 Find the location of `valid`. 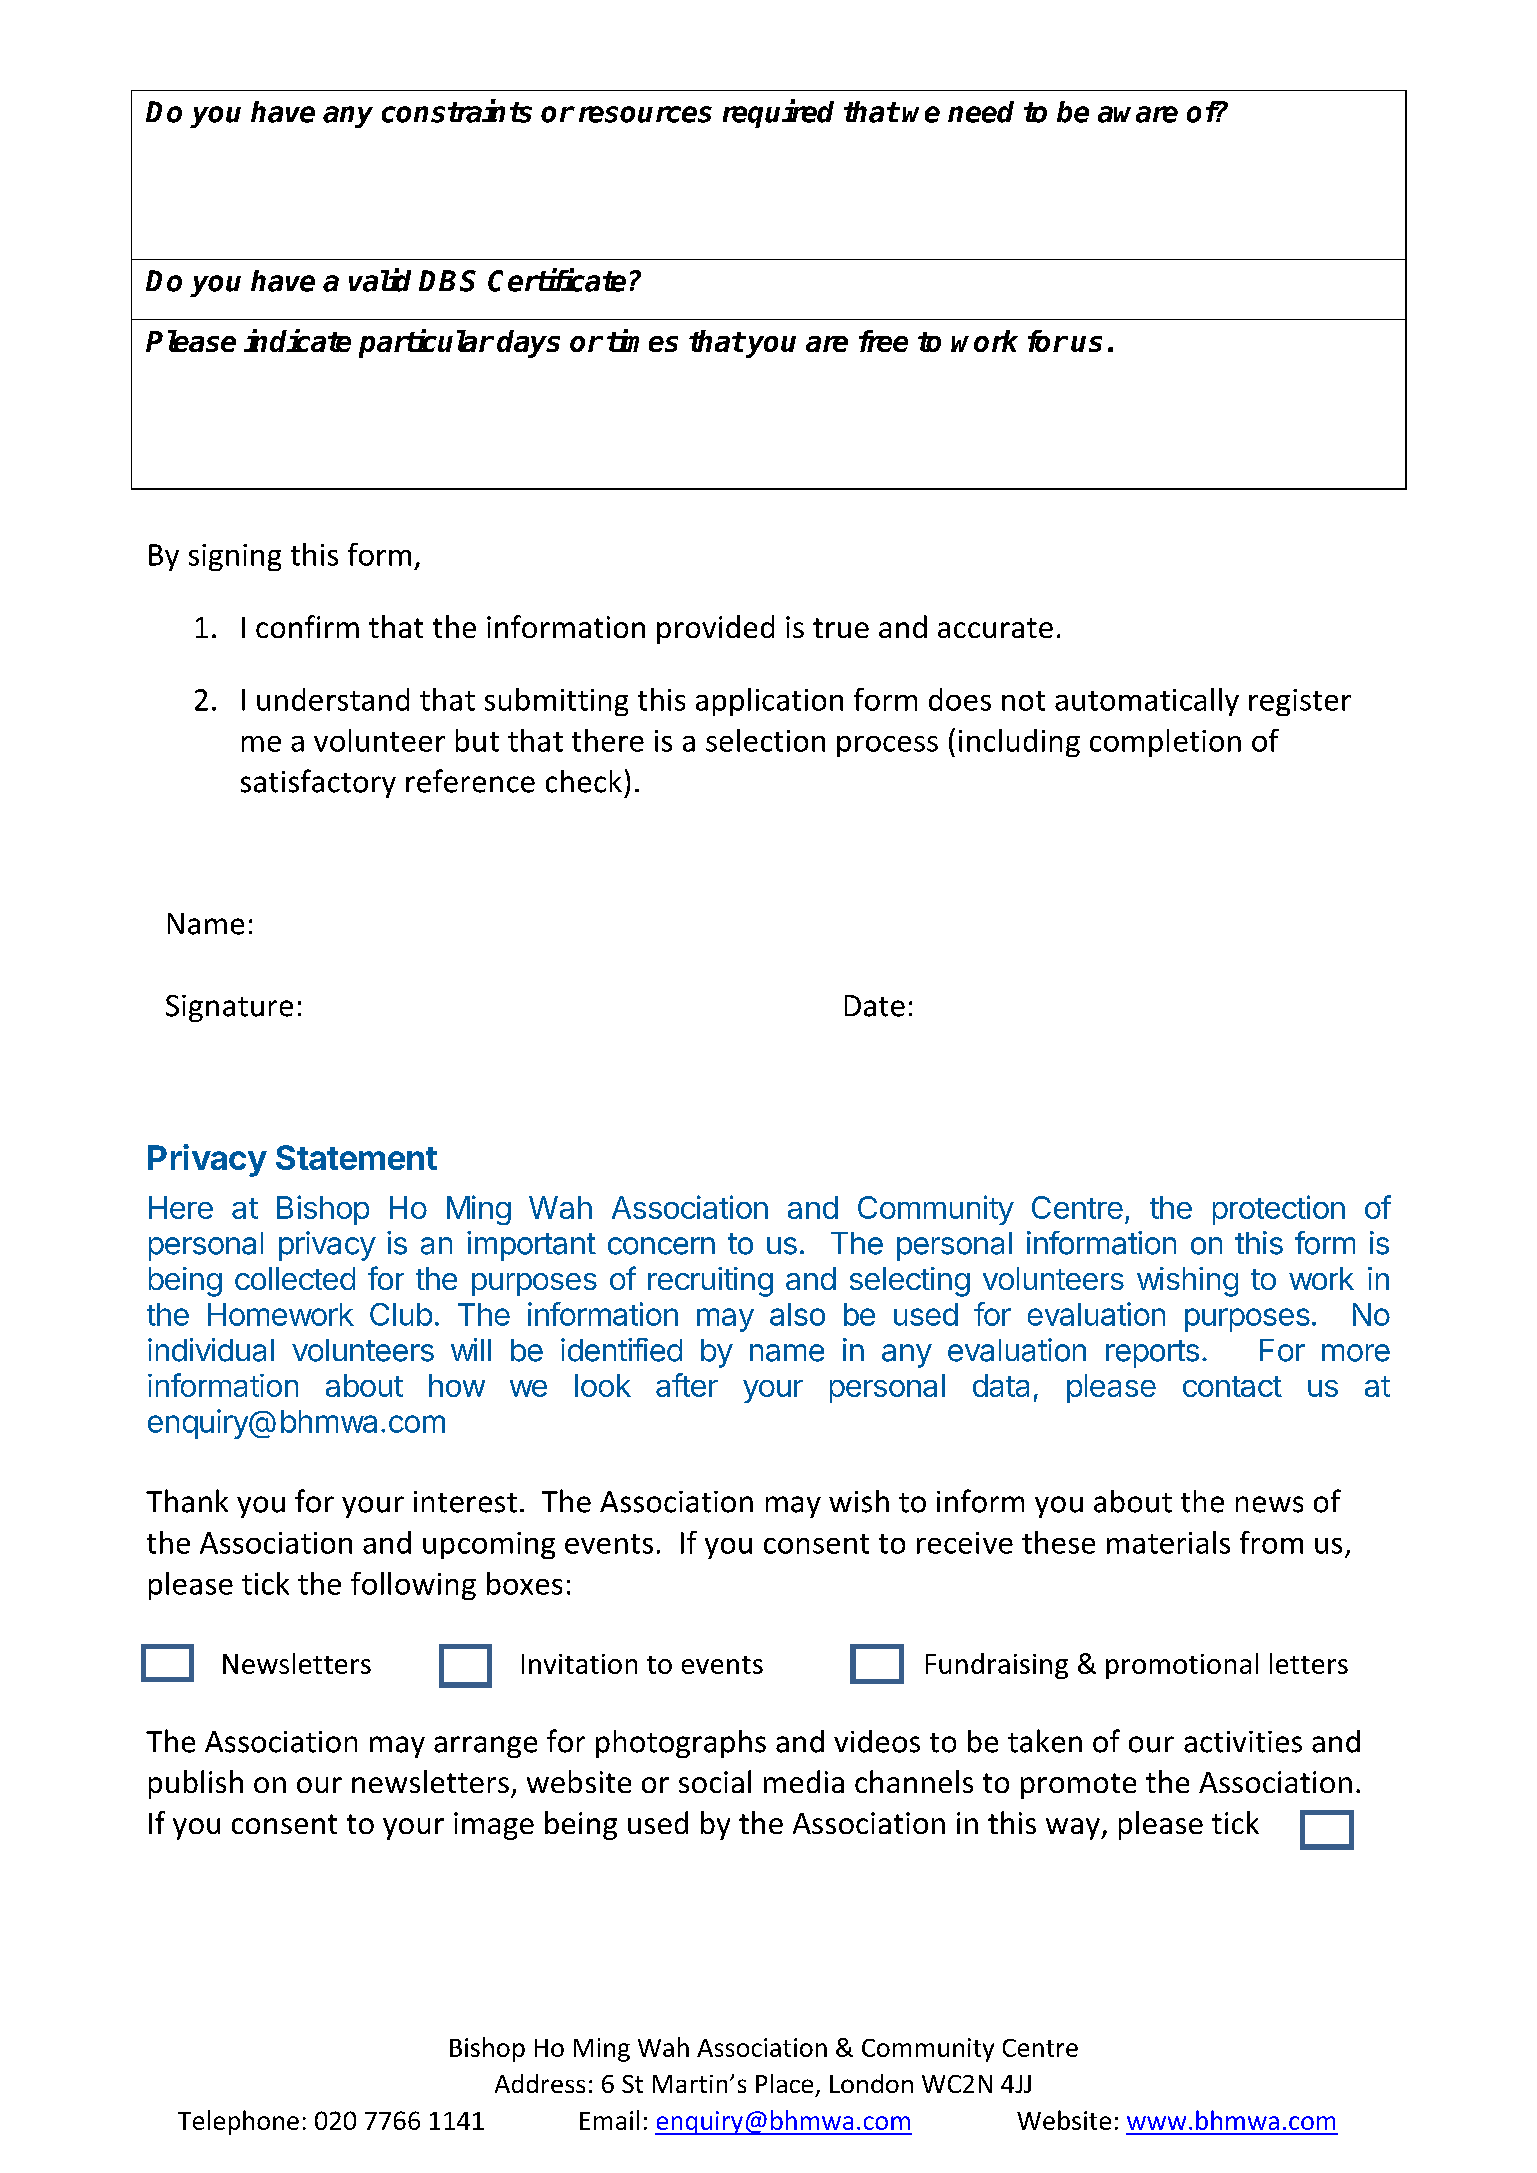

valid is located at coordinates (380, 280).
